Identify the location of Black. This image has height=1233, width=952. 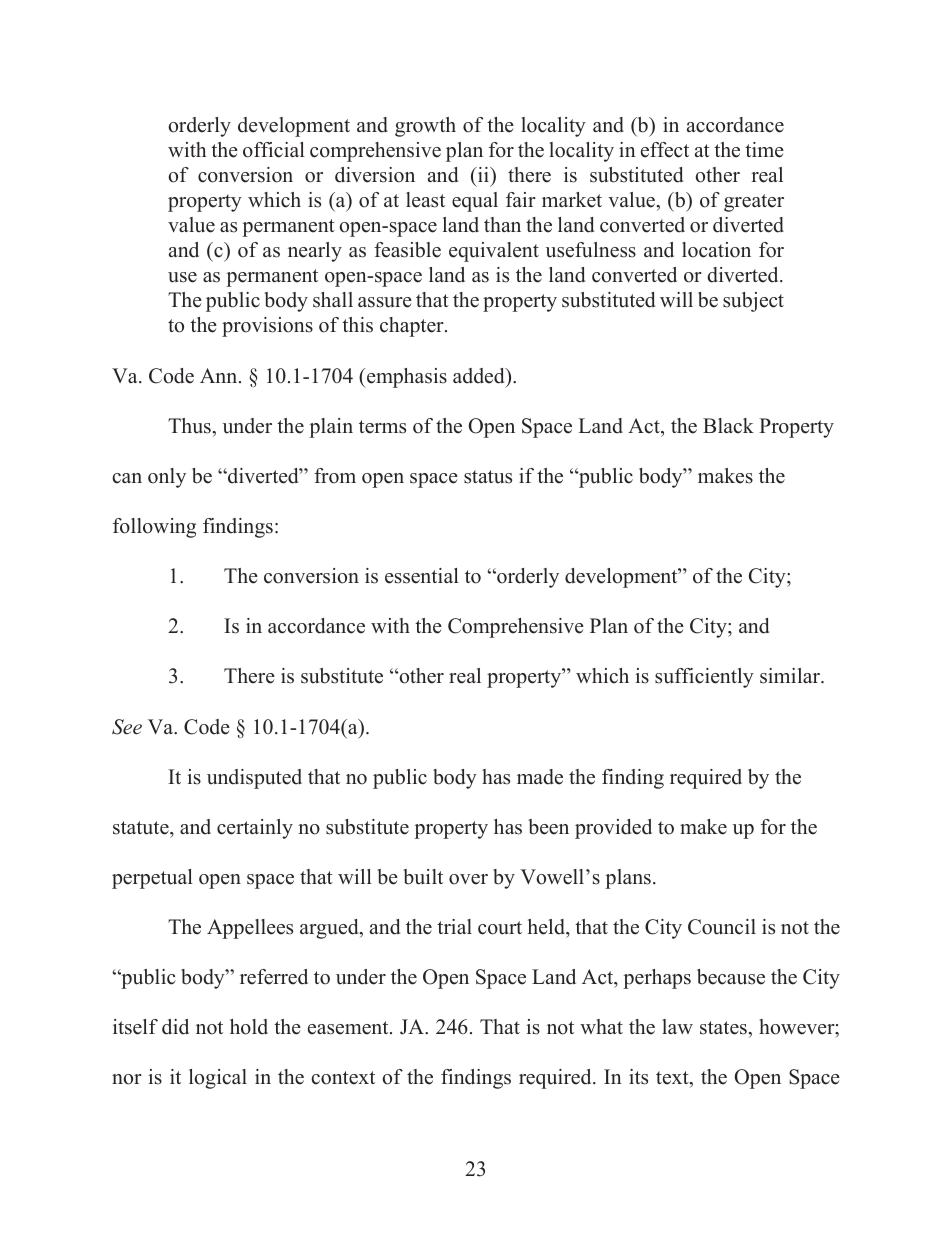
(728, 426).
